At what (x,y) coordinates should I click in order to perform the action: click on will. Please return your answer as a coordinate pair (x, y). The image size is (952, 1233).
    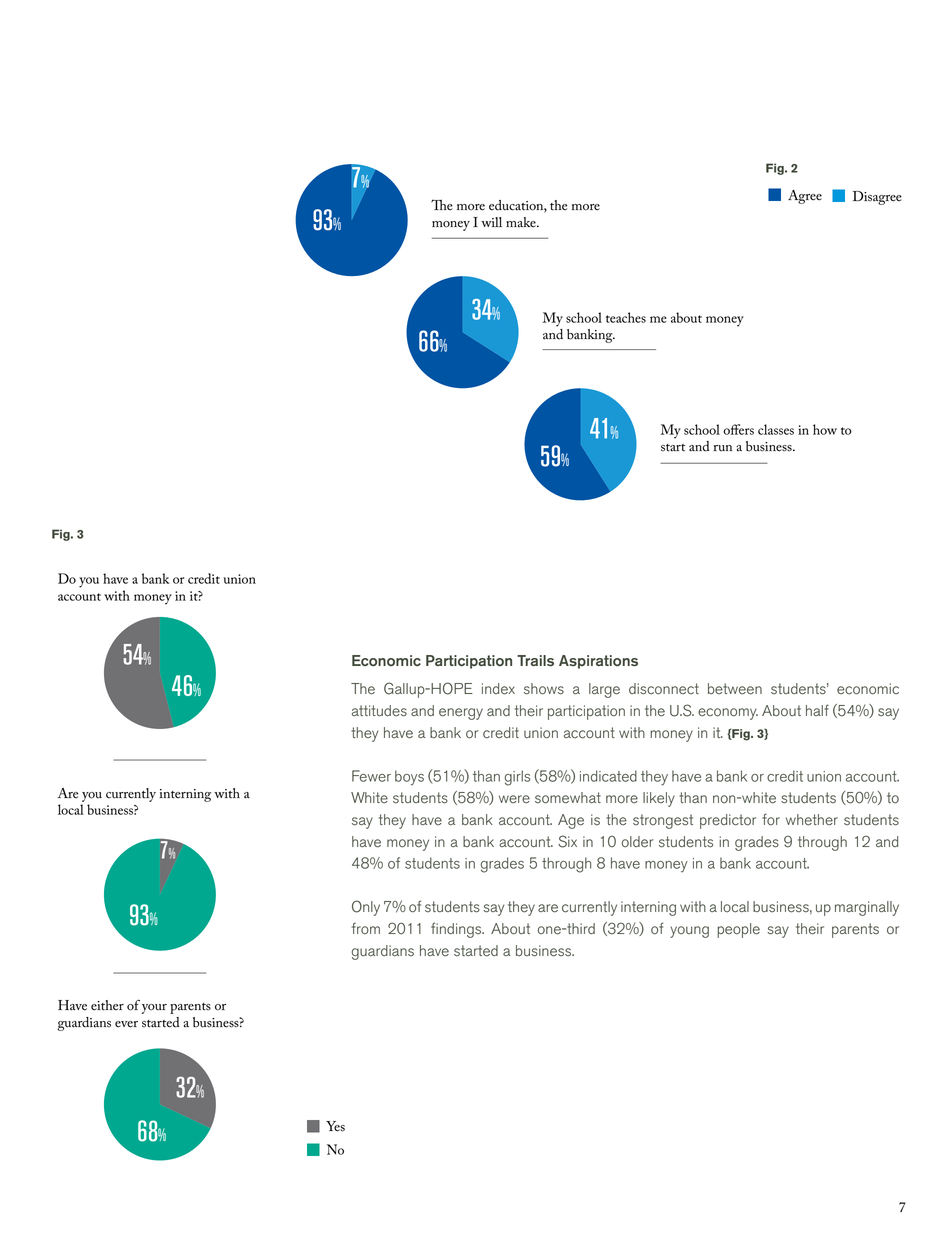
    Looking at the image, I should click on (491, 222).
